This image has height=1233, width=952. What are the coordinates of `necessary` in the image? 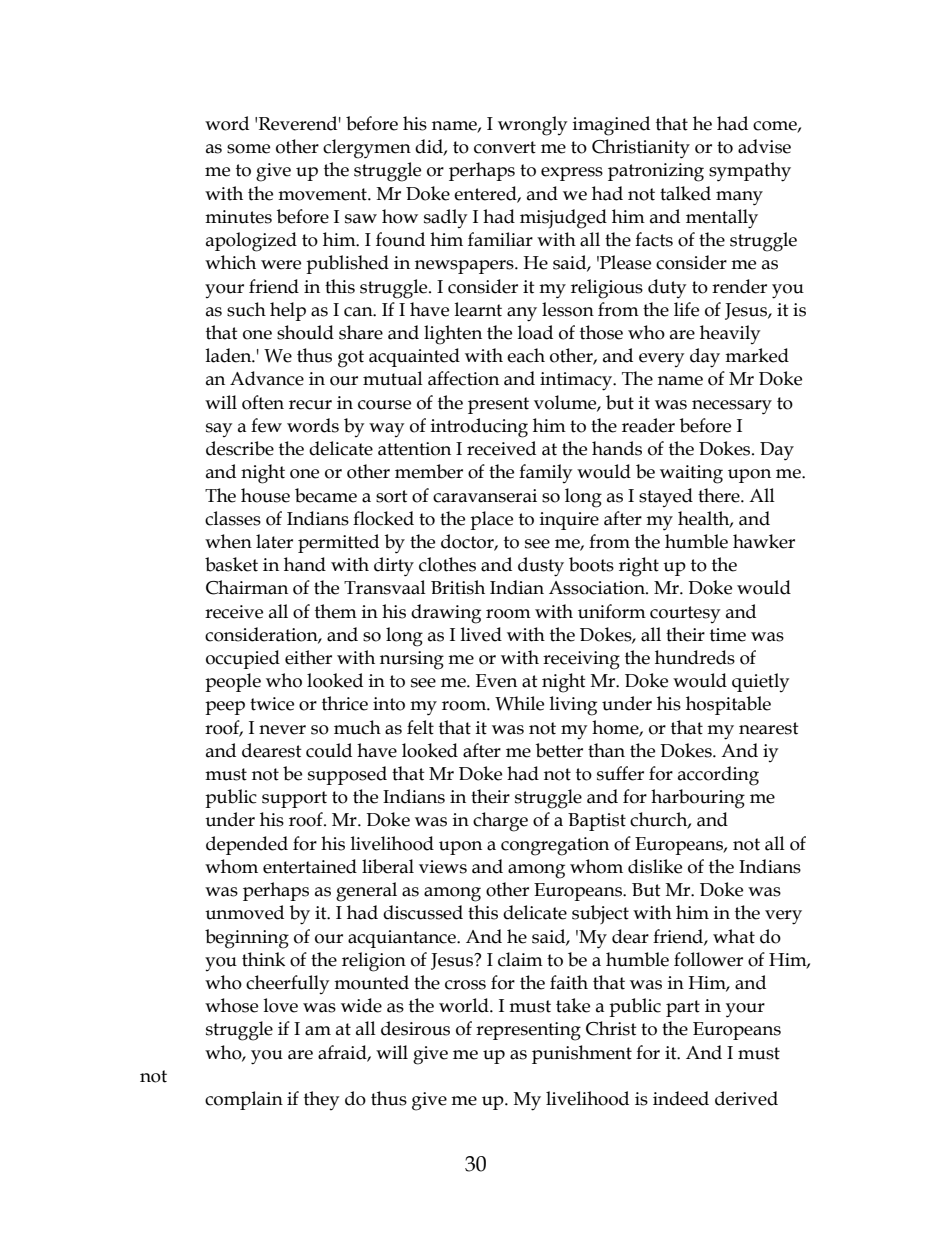 It's located at (732, 407).
